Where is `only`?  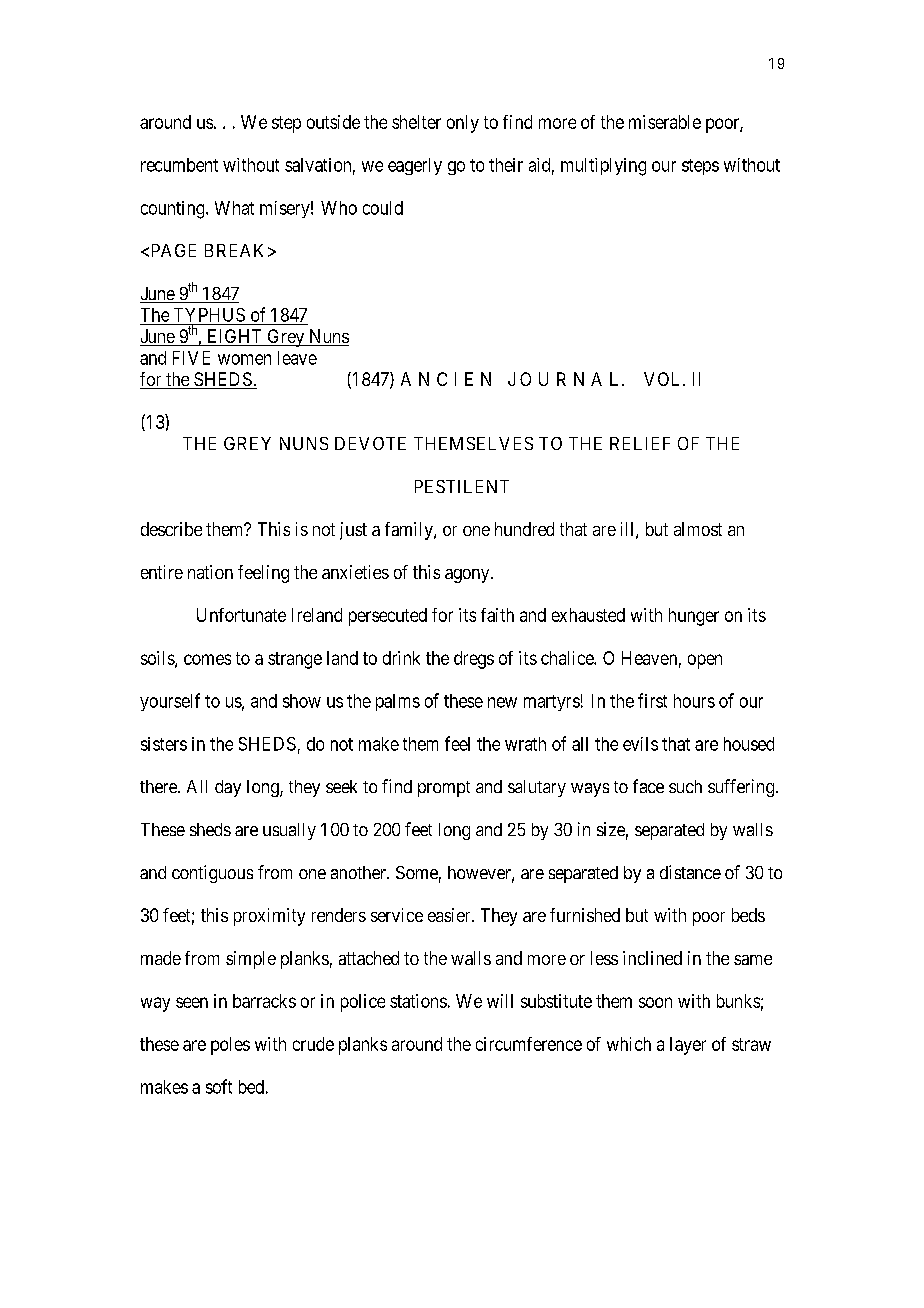 only is located at coordinates (463, 124).
